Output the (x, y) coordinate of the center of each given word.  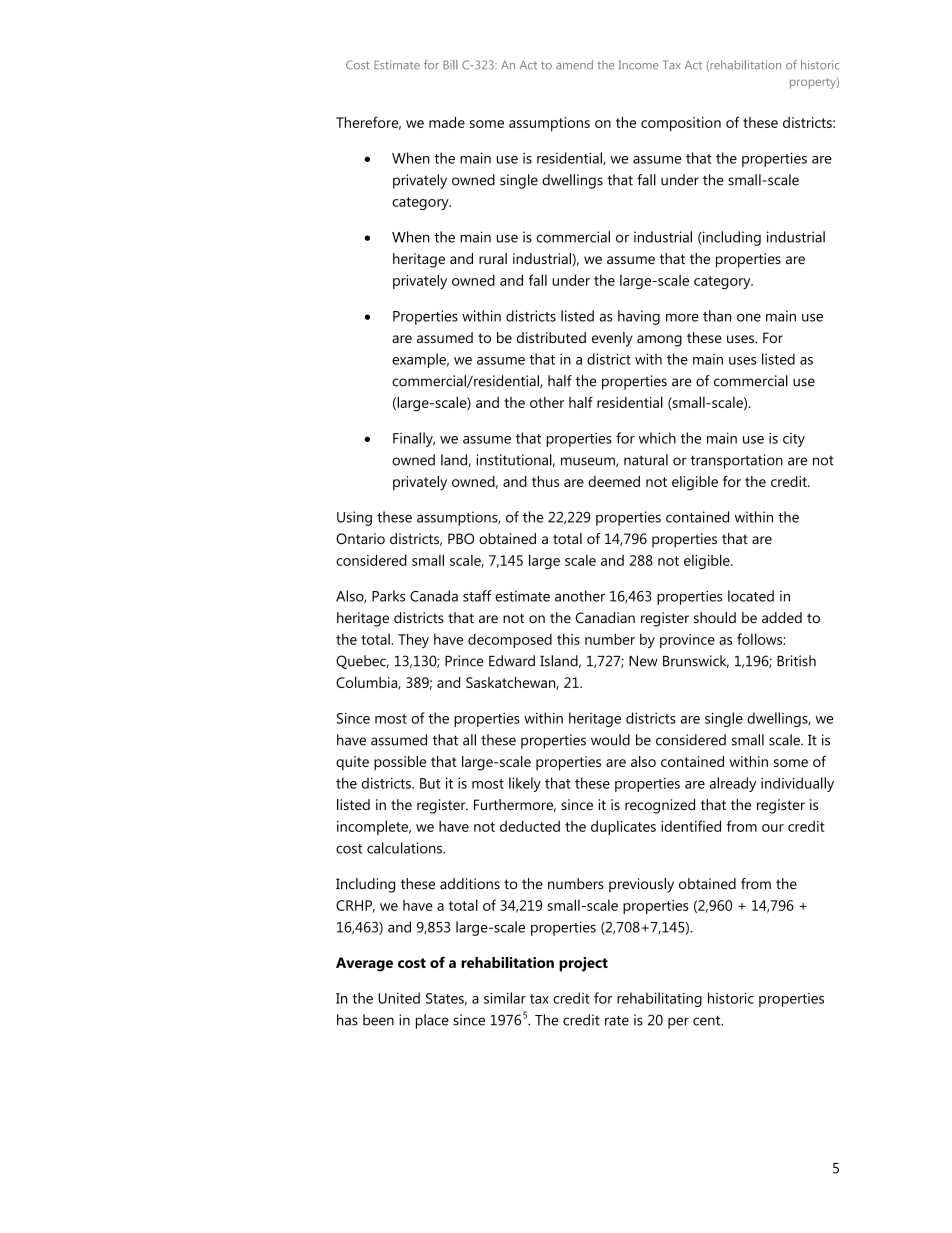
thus (545, 481)
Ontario (360, 538)
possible (400, 763)
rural (493, 258)
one (749, 317)
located (751, 596)
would (610, 740)
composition (681, 124)
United (399, 998)
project (583, 964)
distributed (551, 337)
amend (574, 65)
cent (708, 1021)
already (732, 784)
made (447, 122)
